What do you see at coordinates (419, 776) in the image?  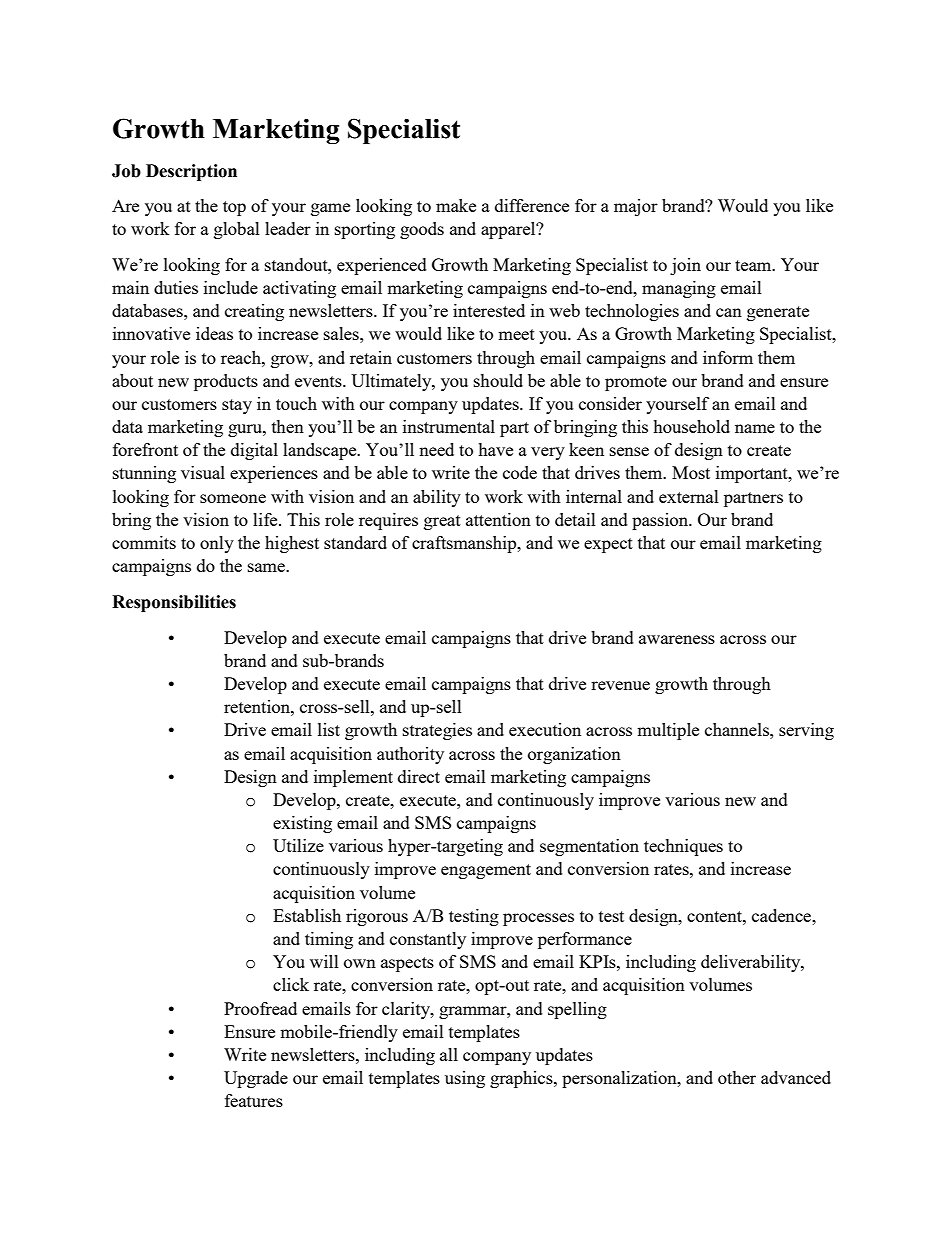 I see `direct` at bounding box center [419, 776].
